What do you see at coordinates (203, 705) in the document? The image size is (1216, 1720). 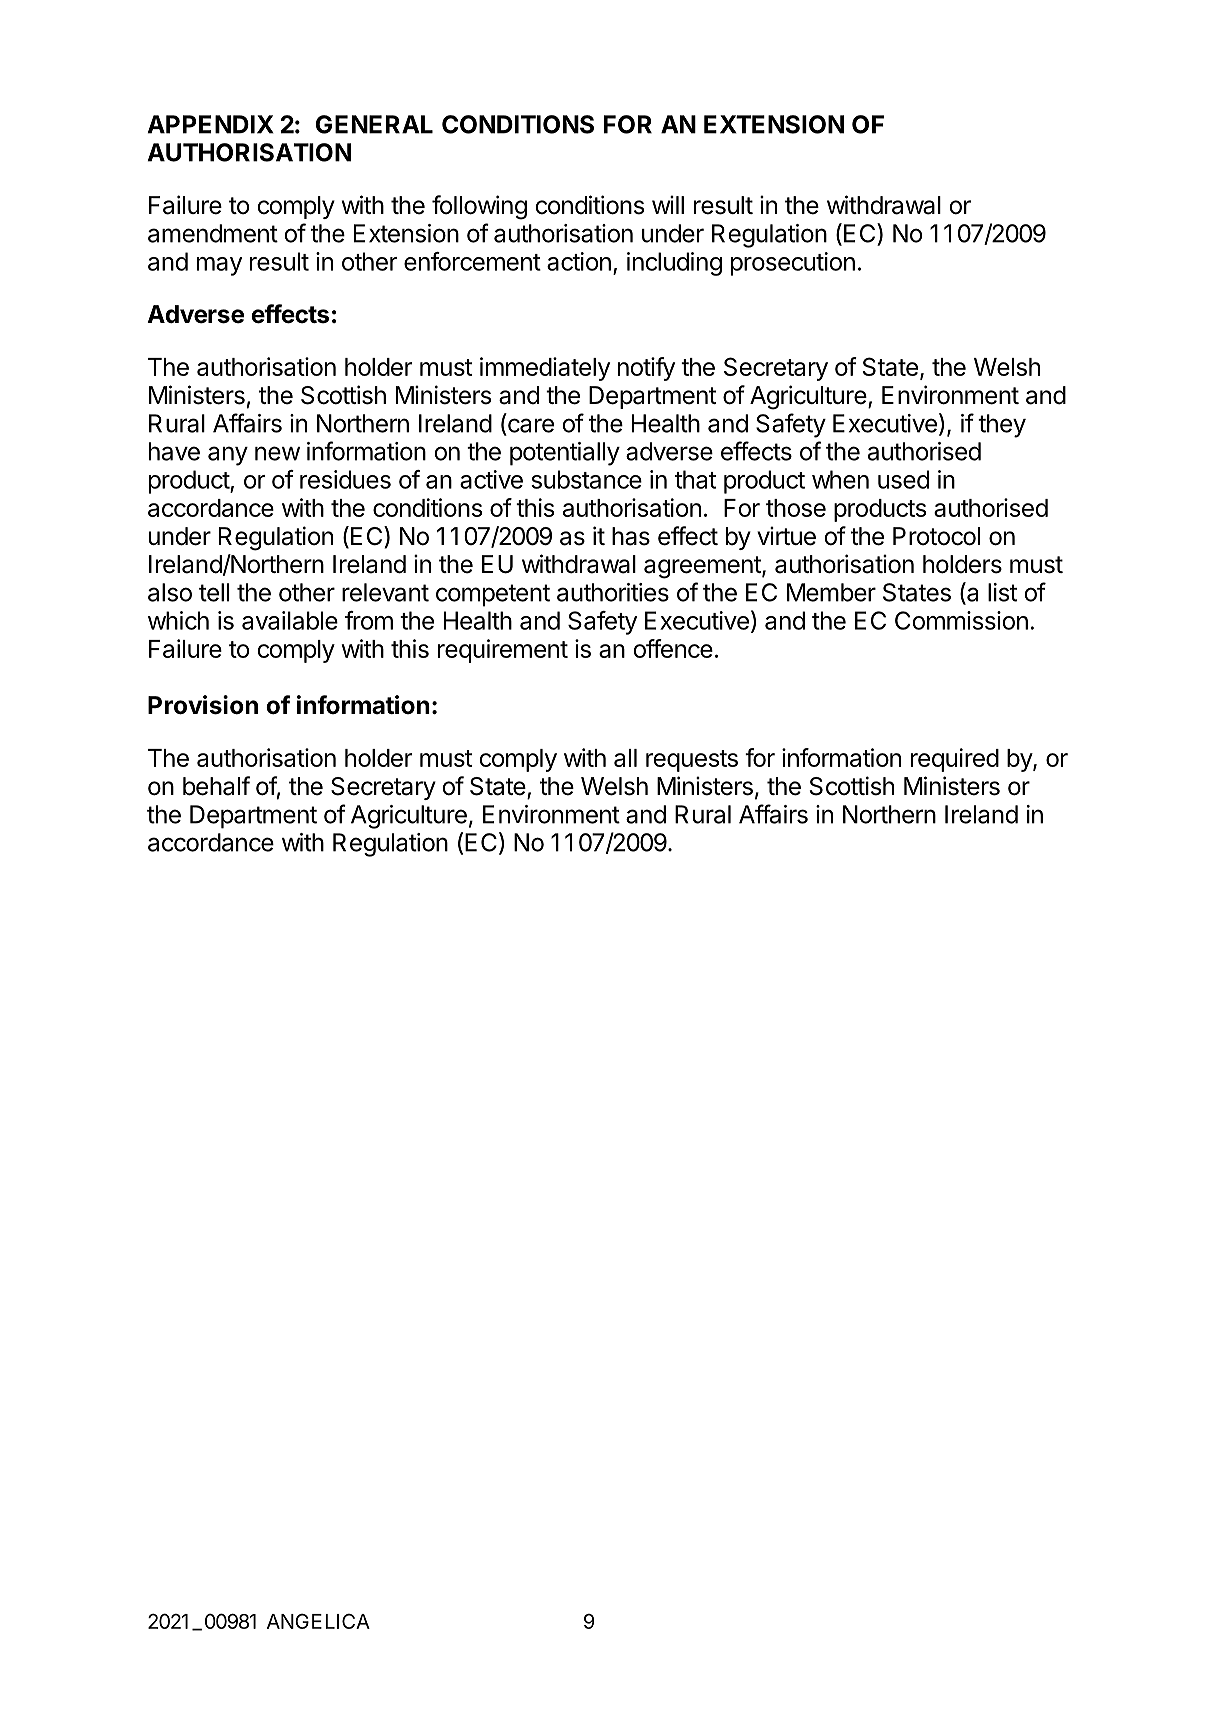 I see `Provision` at bounding box center [203, 705].
